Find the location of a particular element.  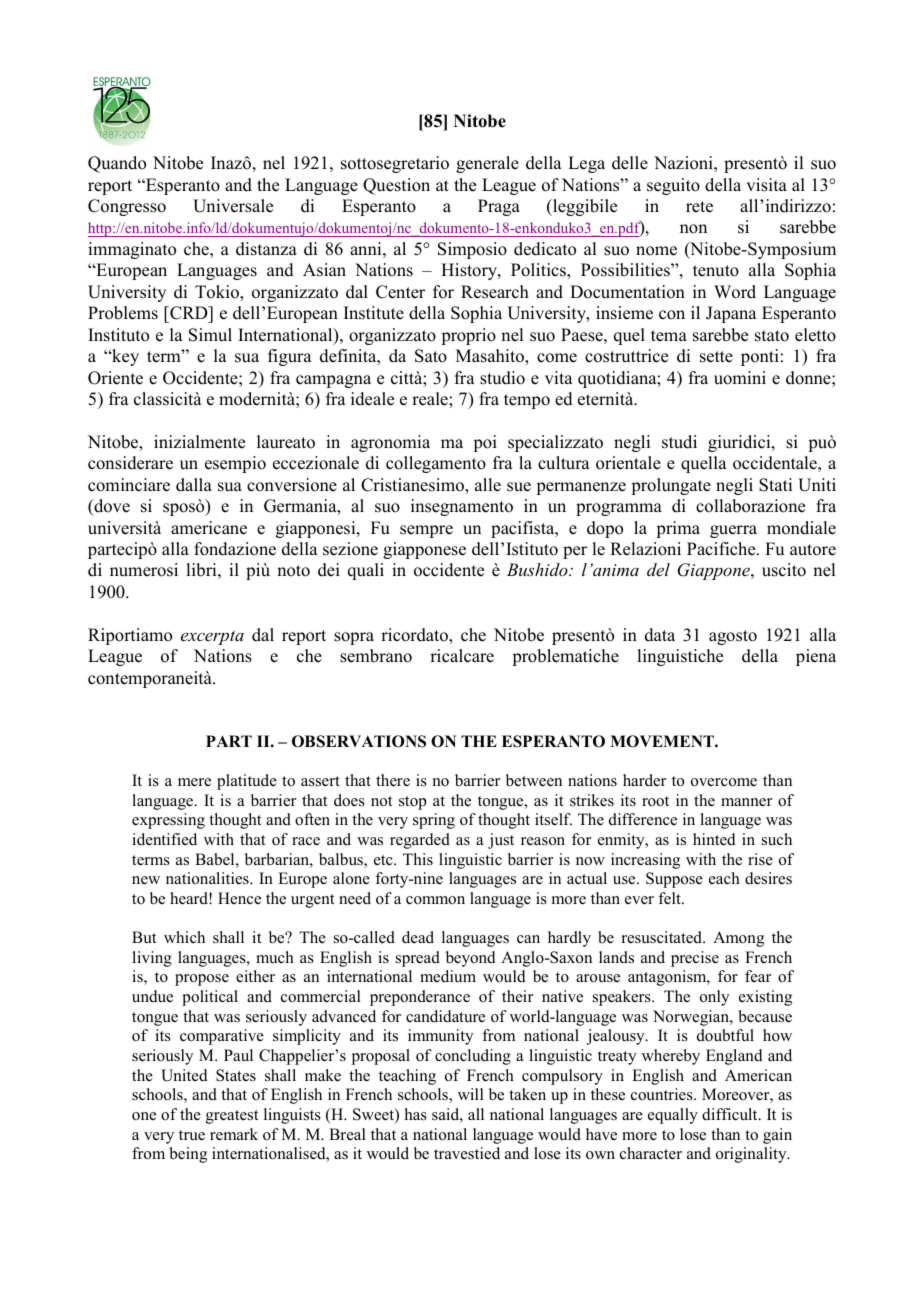

Question is located at coordinates (396, 186).
